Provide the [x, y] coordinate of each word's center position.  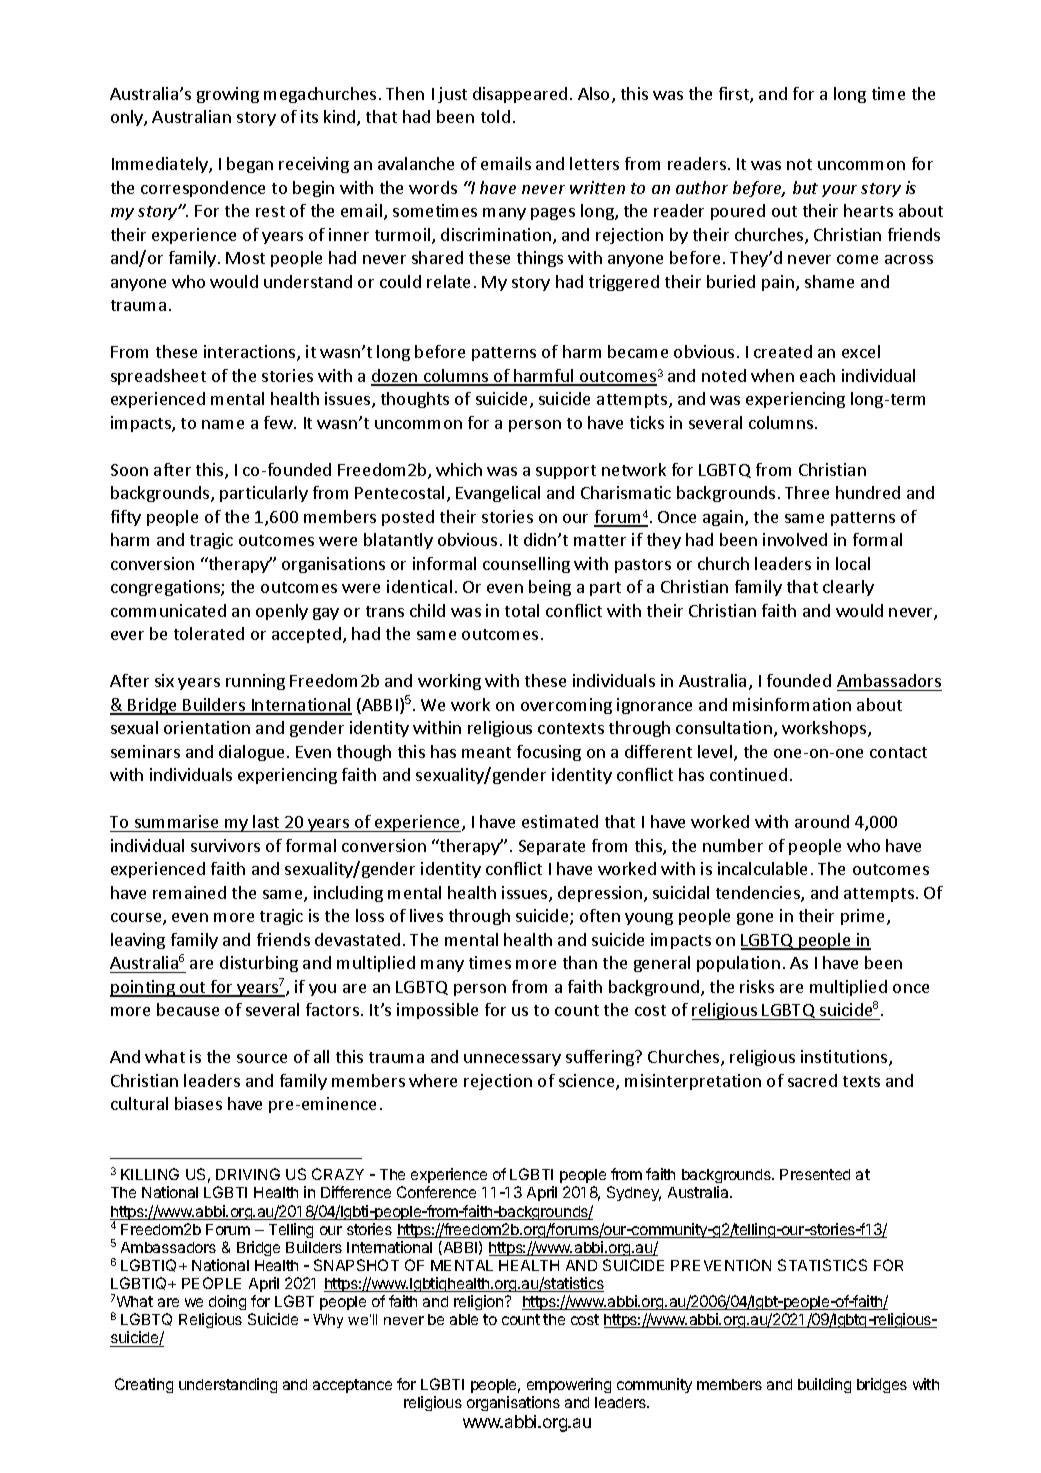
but [805, 187]
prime [864, 917]
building [824, 1385]
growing [228, 95]
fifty [126, 518]
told [495, 116]
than [580, 962]
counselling [526, 565]
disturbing [259, 964]
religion [480, 1302]
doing [227, 1302]
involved [795, 539]
